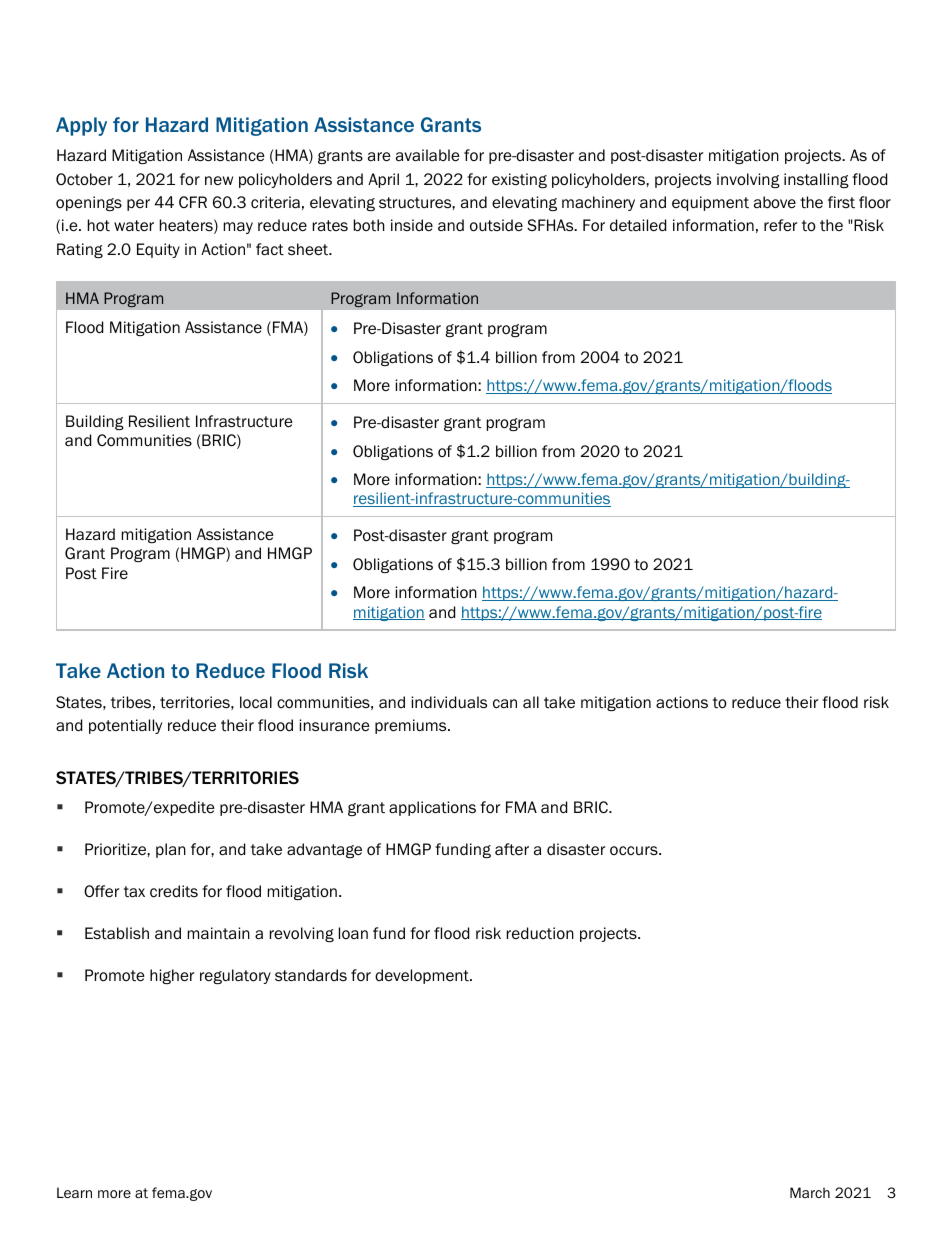 This screenshot has height=1233, width=952. Describe the element at coordinates (256, 702) in the screenshot. I see `local` at that location.
